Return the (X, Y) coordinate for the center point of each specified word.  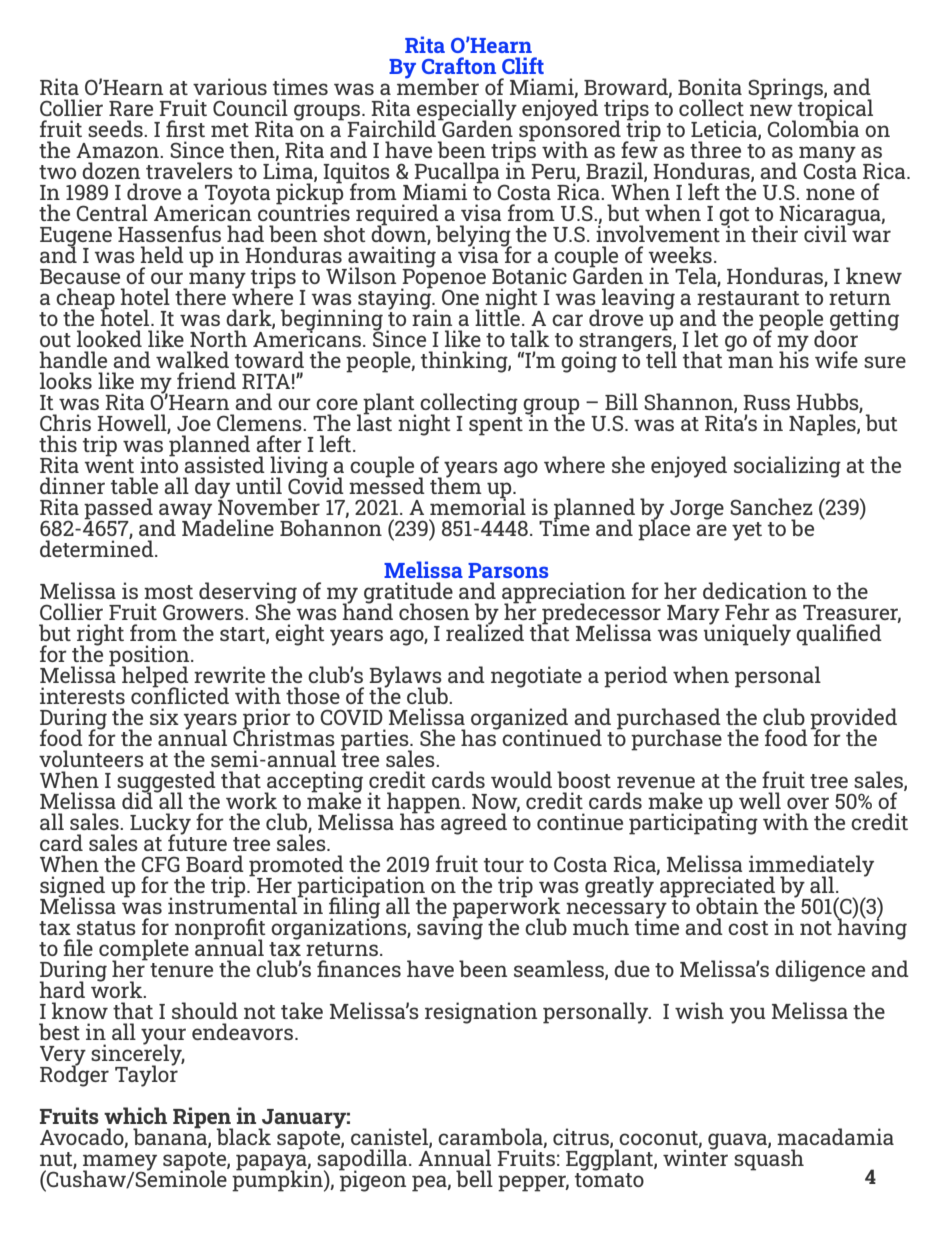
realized (485, 631)
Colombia (813, 127)
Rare (131, 108)
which (135, 1115)
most (168, 592)
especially (467, 111)
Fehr (747, 611)
